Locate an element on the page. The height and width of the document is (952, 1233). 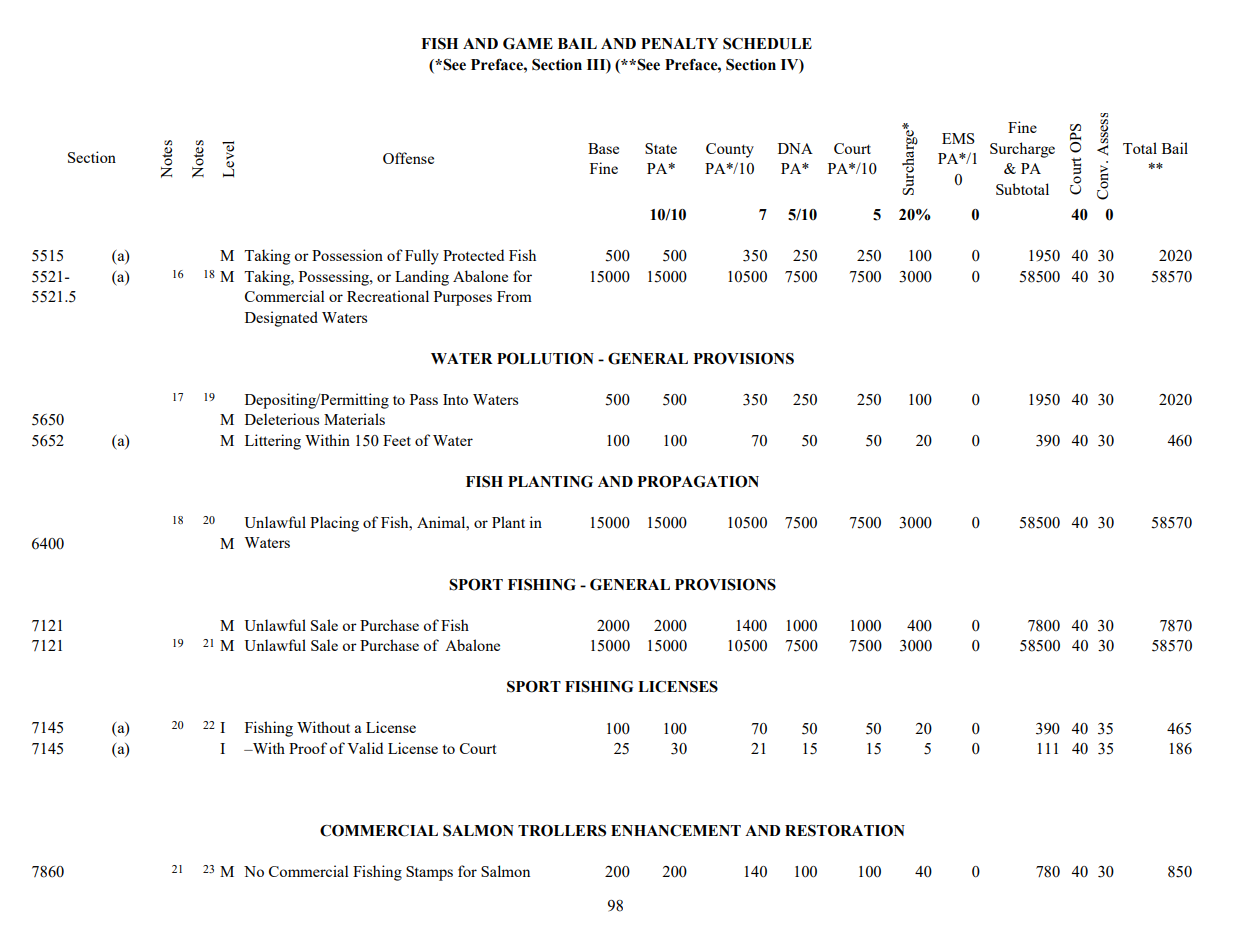
PENALTY is located at coordinates (679, 43).
